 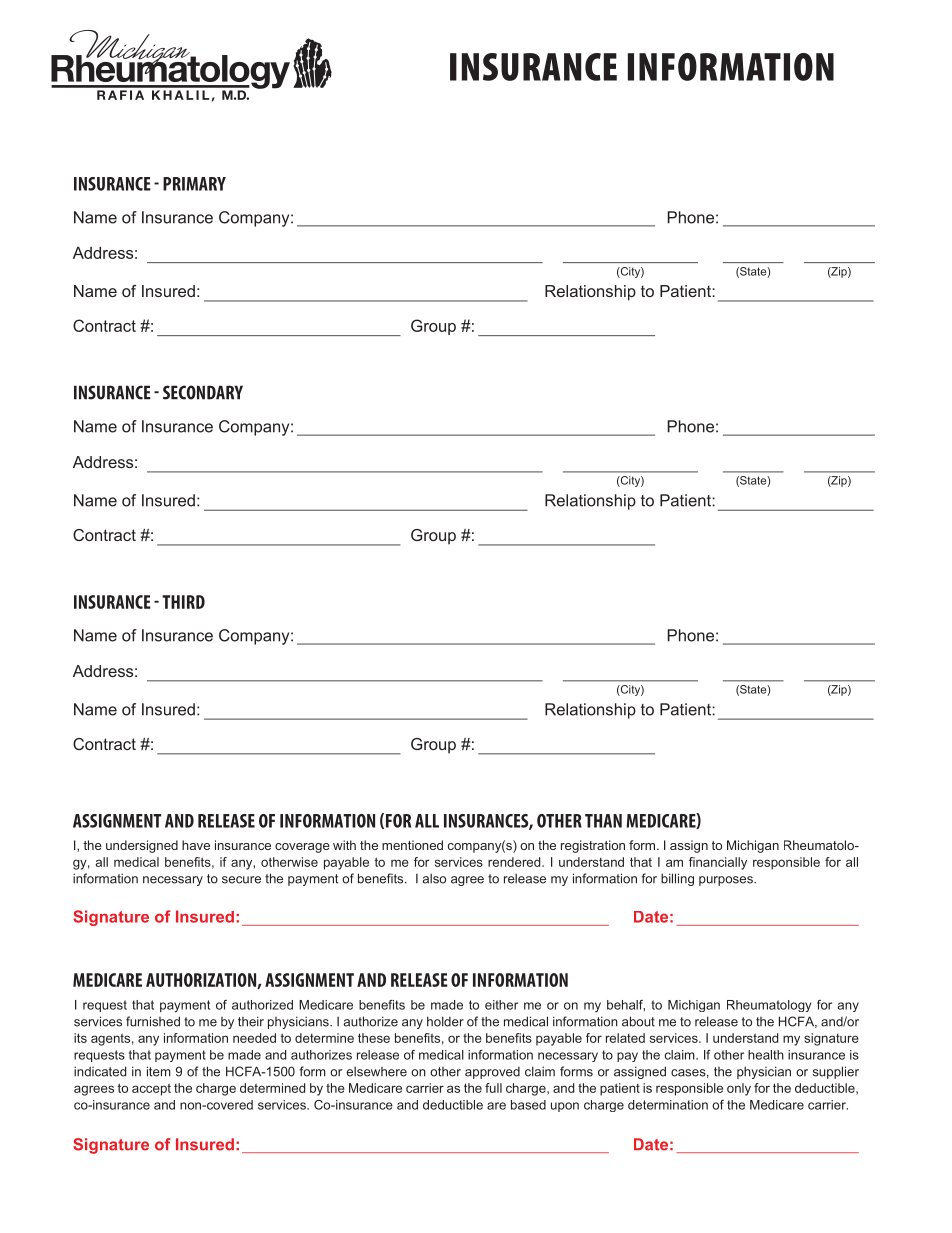 I want to click on have, so click(x=196, y=845).
